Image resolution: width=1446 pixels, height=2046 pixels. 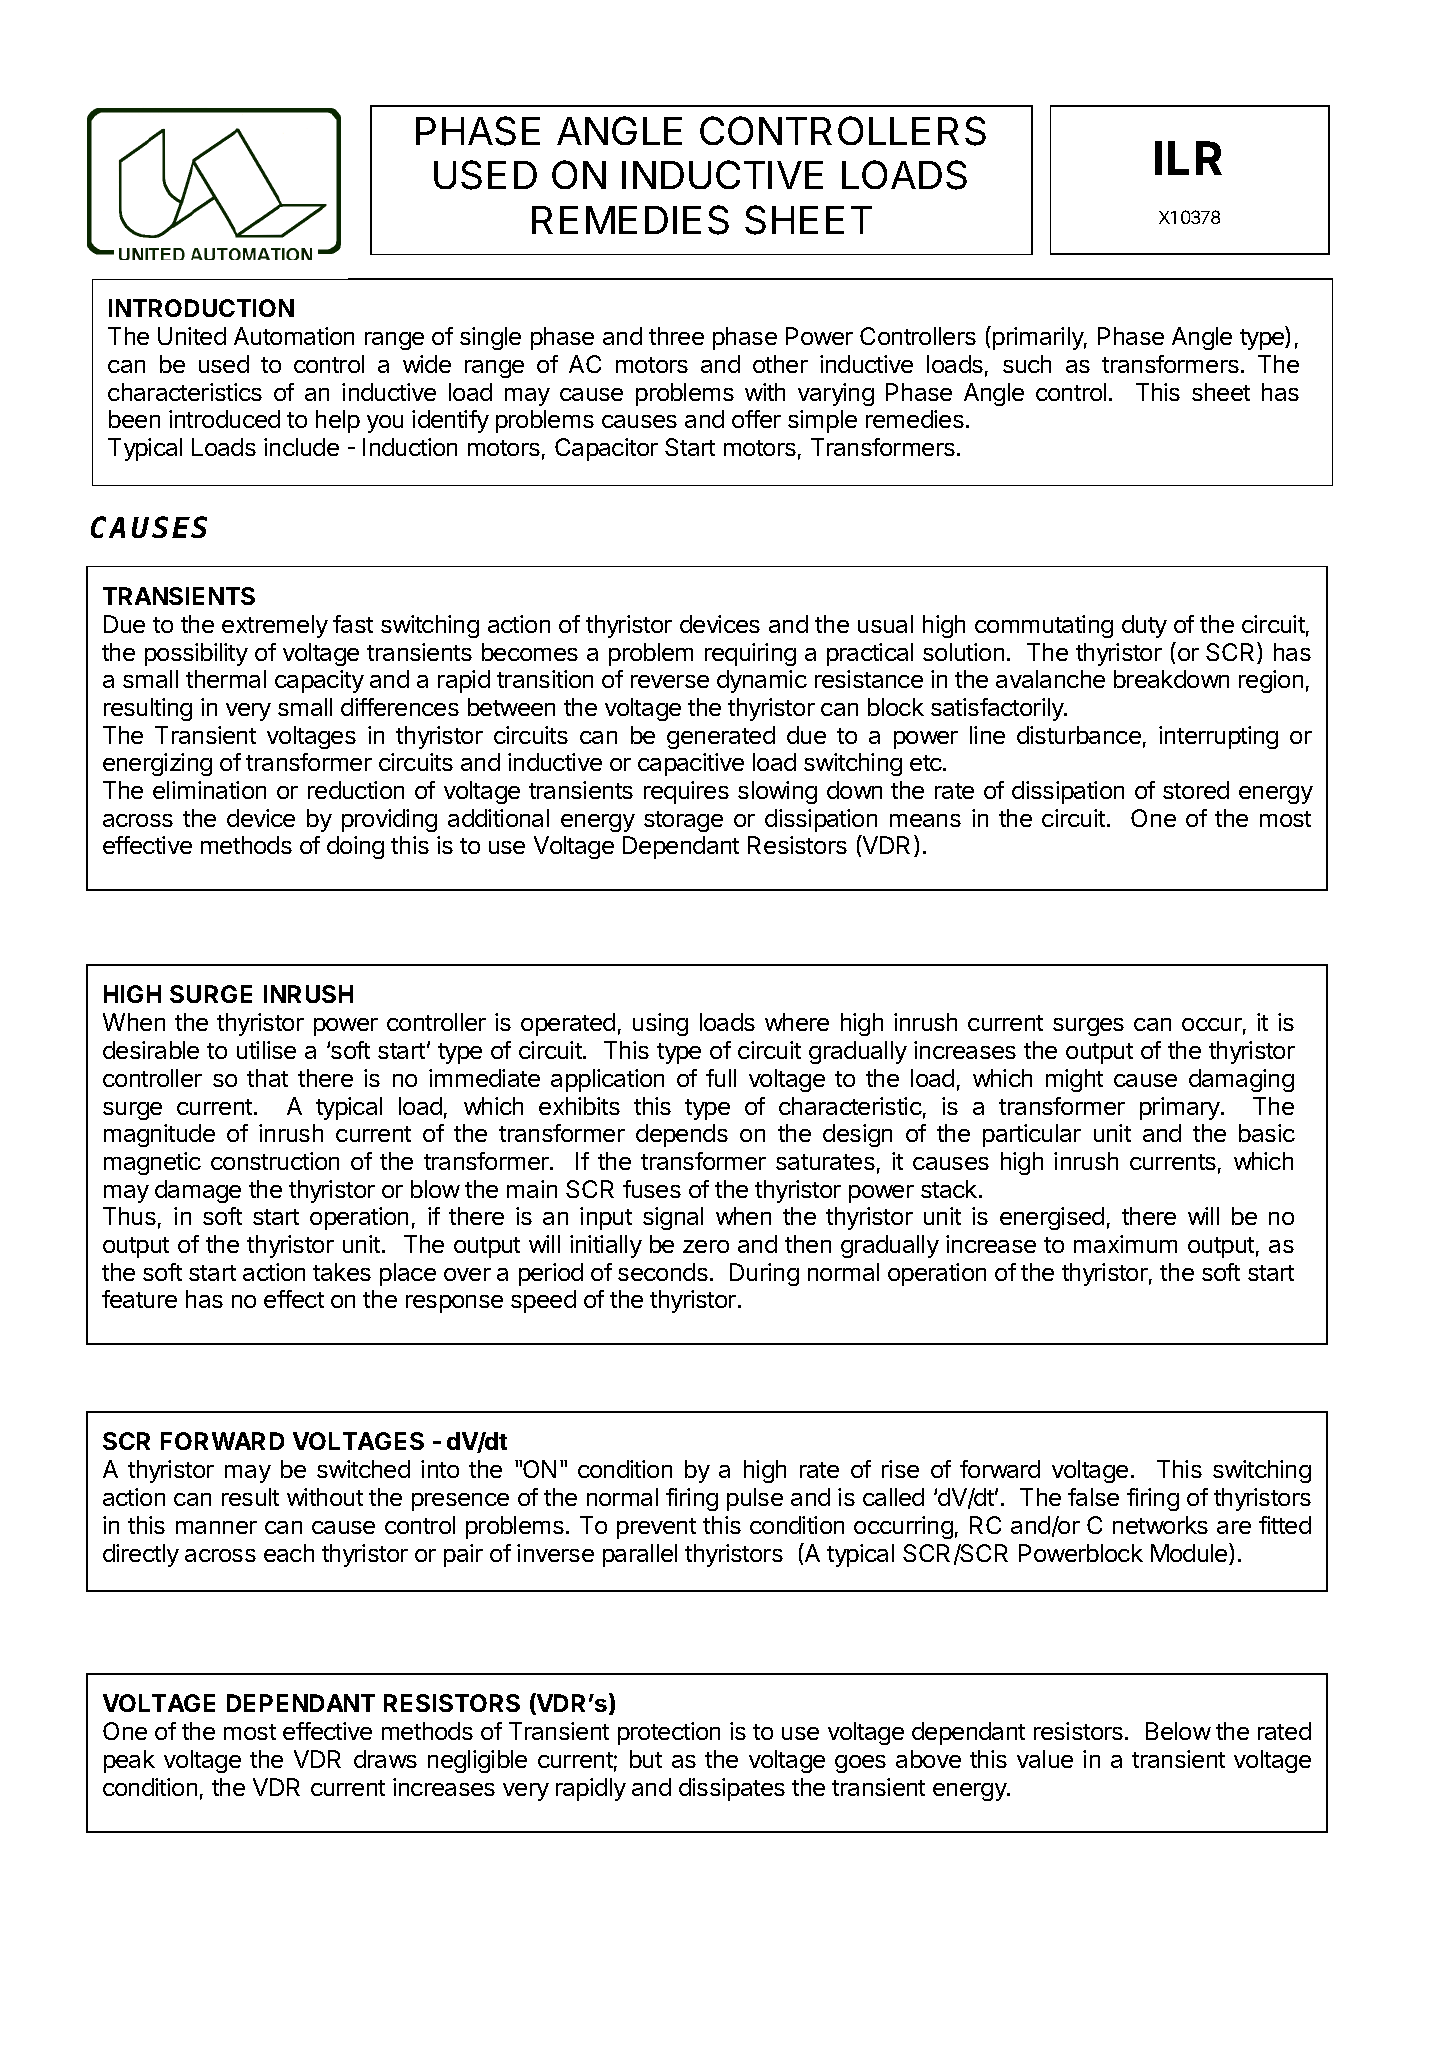 What do you see at coordinates (669, 1733) in the screenshot?
I see `protection` at bounding box center [669, 1733].
